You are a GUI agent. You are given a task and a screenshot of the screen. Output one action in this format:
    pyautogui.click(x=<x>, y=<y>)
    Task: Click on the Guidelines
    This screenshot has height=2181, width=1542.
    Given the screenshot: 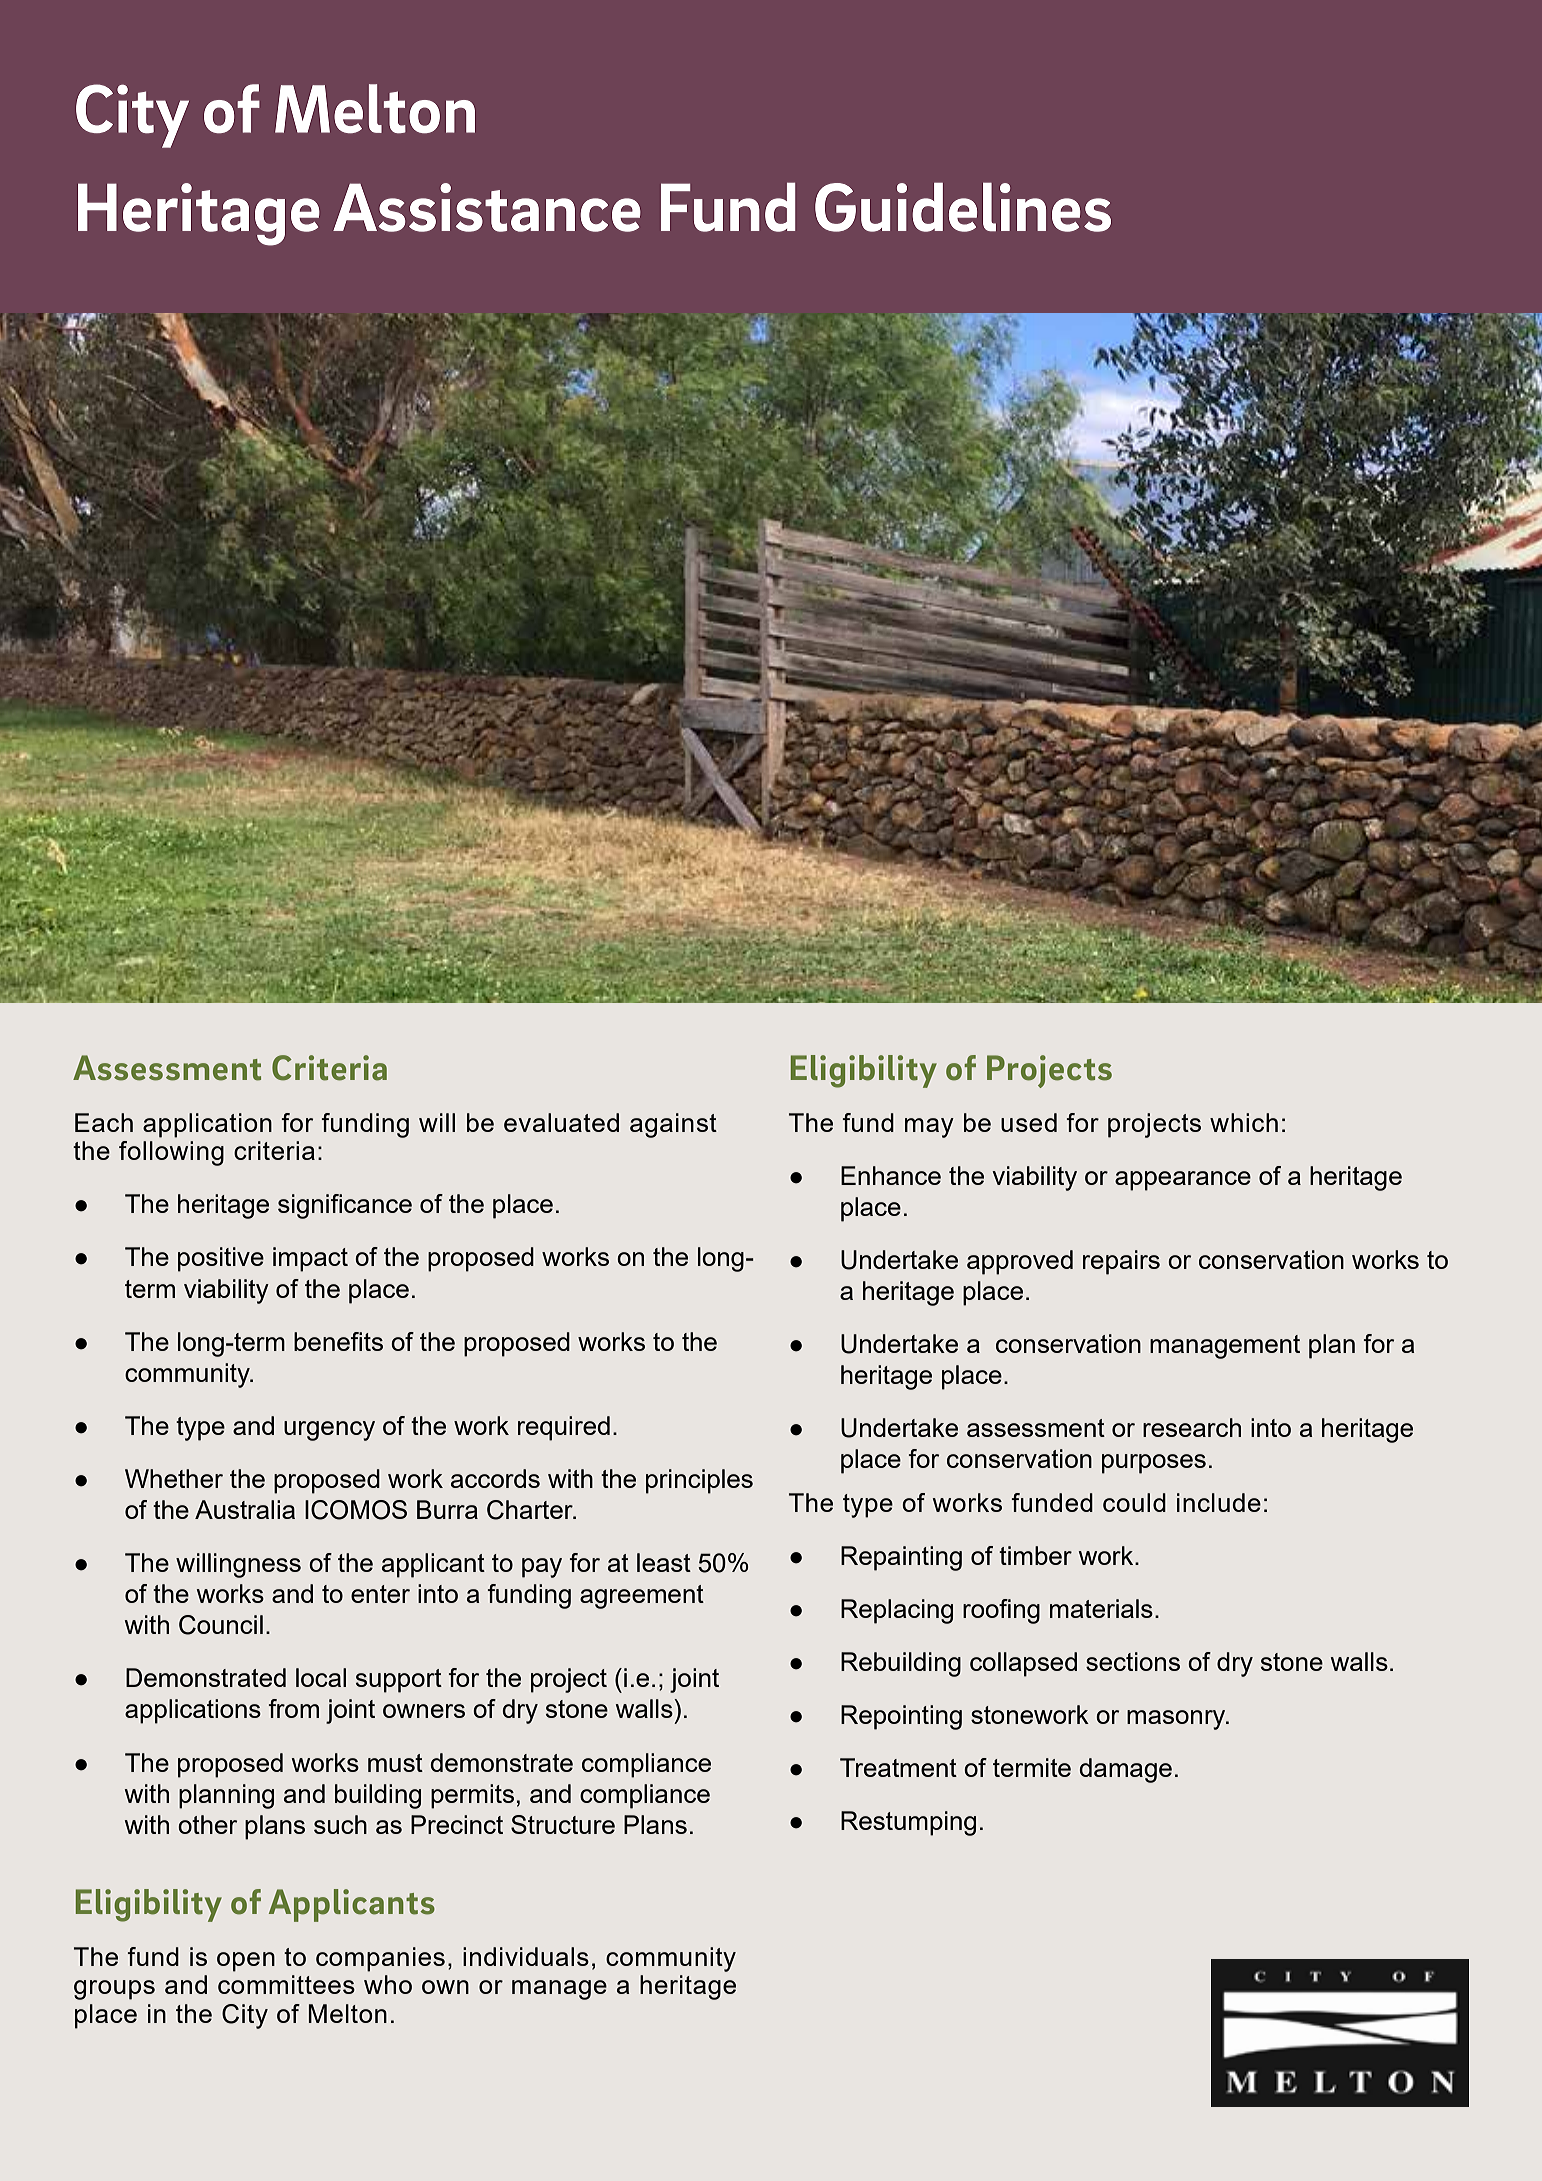 What is the action you would take?
    pyautogui.click(x=963, y=207)
